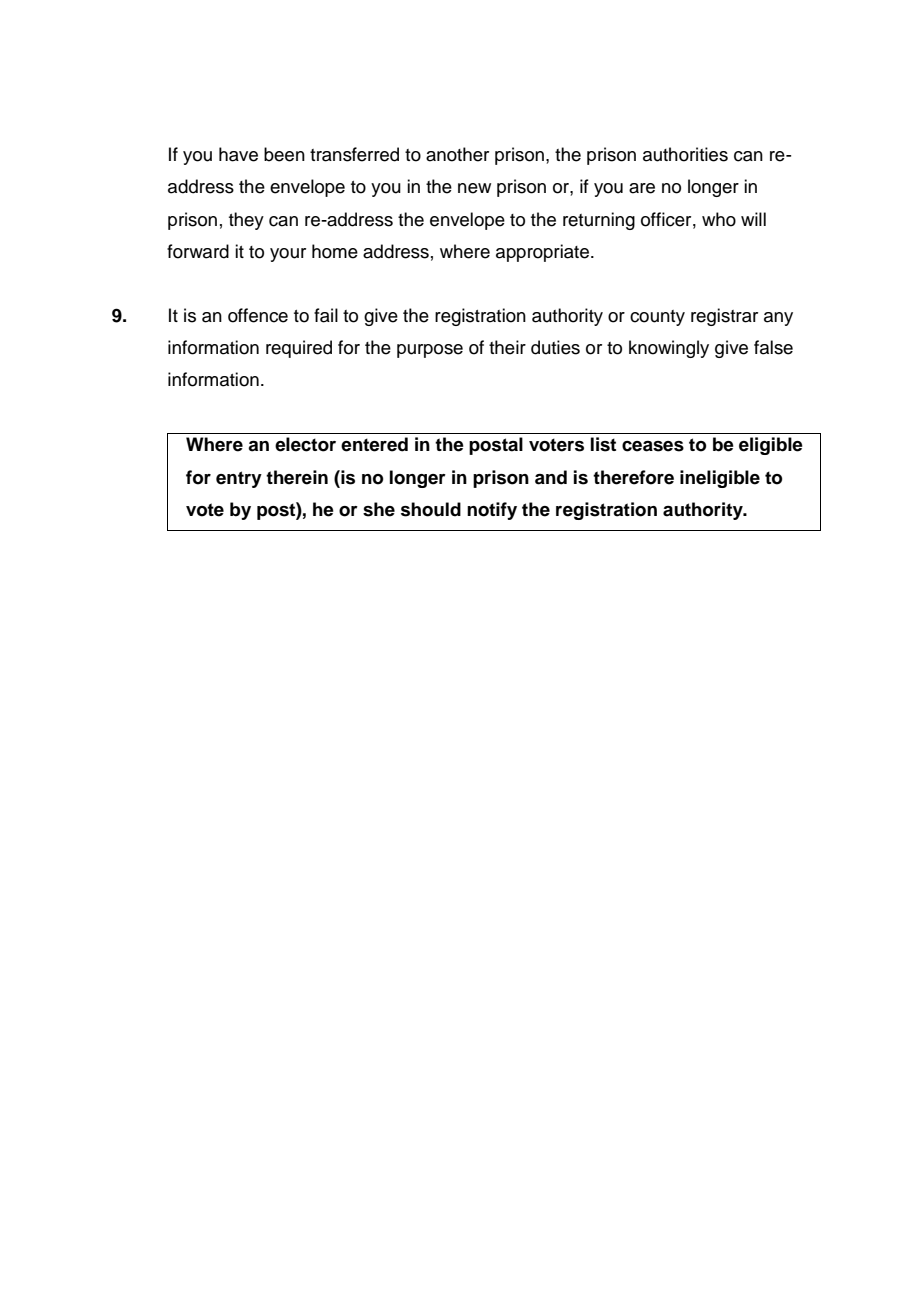 The width and height of the screenshot is (924, 1307). I want to click on notify, so click(492, 511).
